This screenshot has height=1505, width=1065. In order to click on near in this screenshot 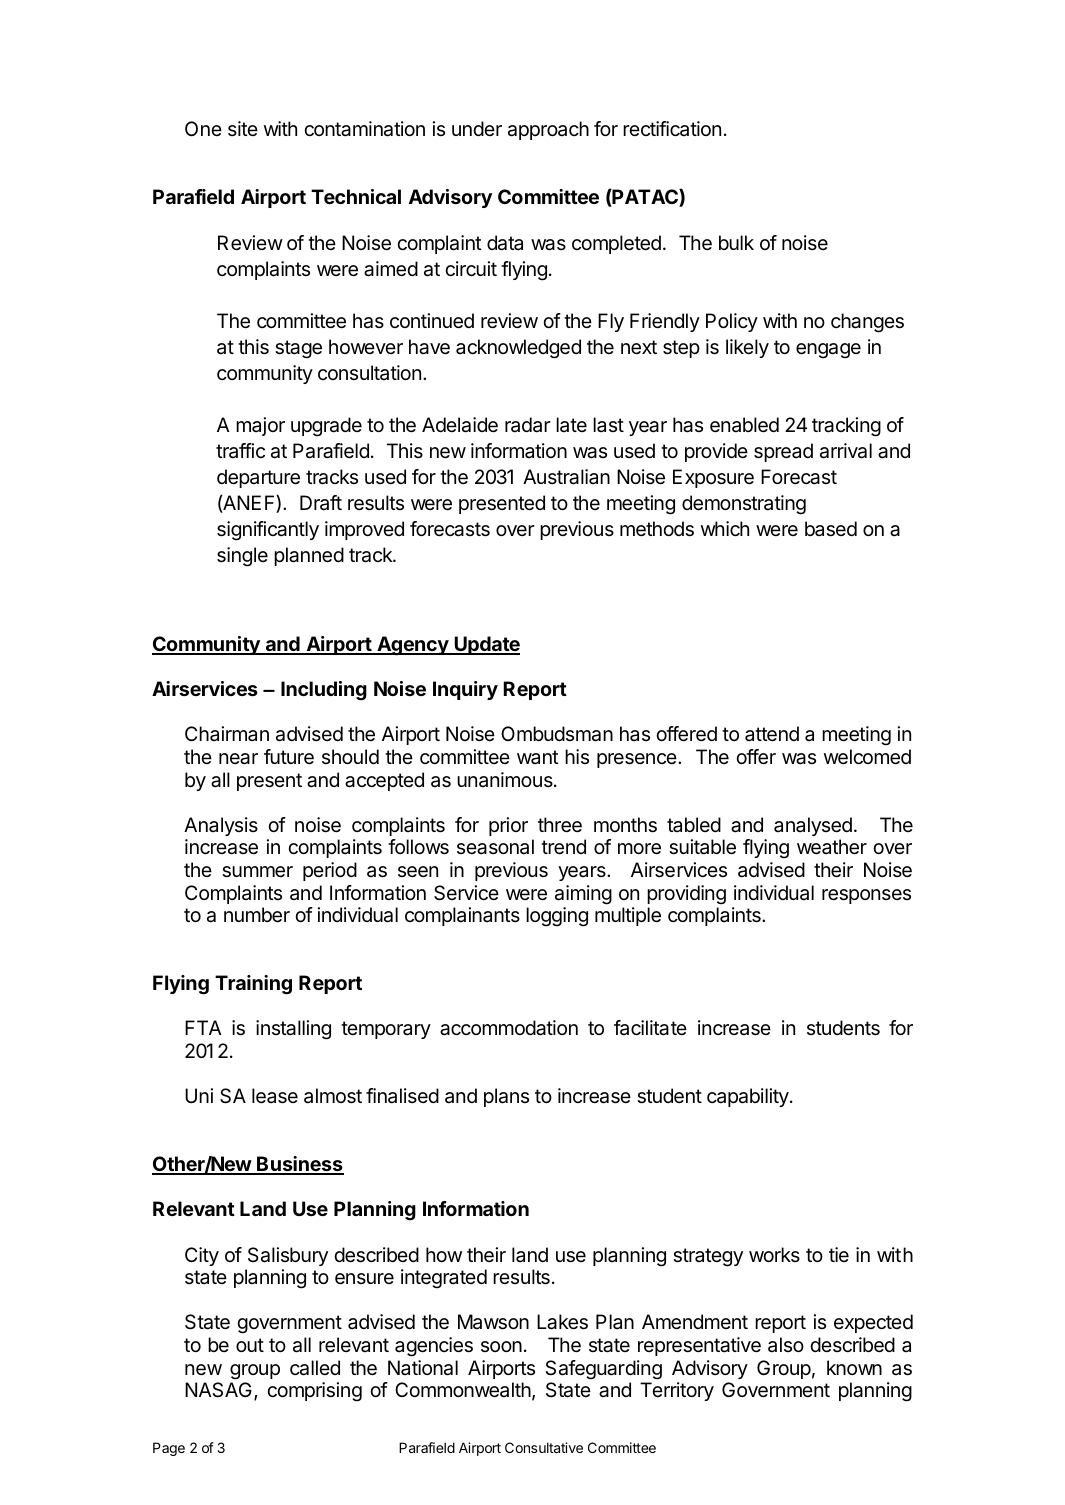, I will do `click(238, 759)`.
